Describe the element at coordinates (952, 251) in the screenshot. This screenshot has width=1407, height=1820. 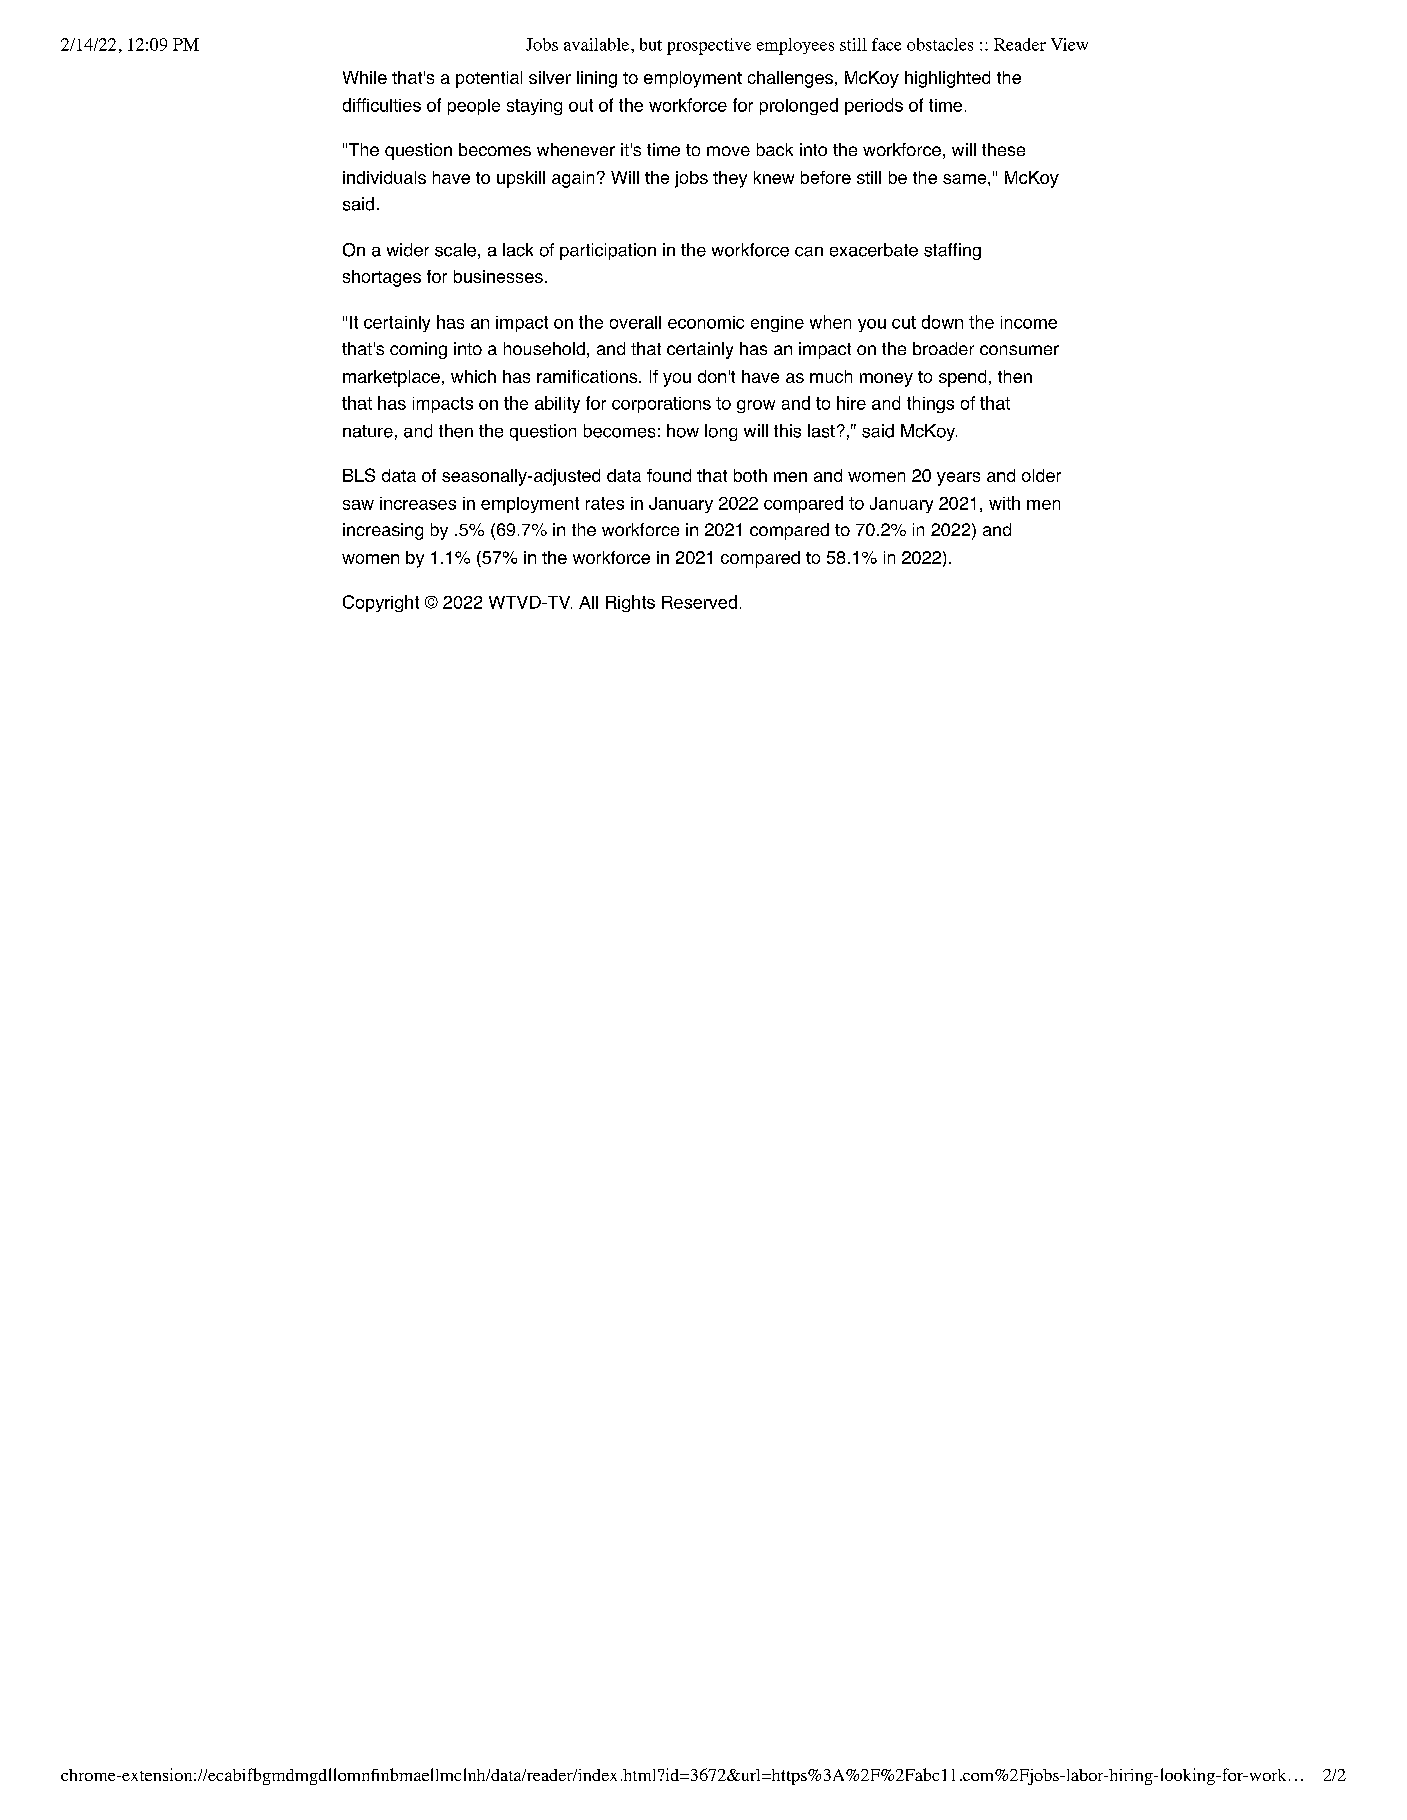
I see `staffing` at that location.
